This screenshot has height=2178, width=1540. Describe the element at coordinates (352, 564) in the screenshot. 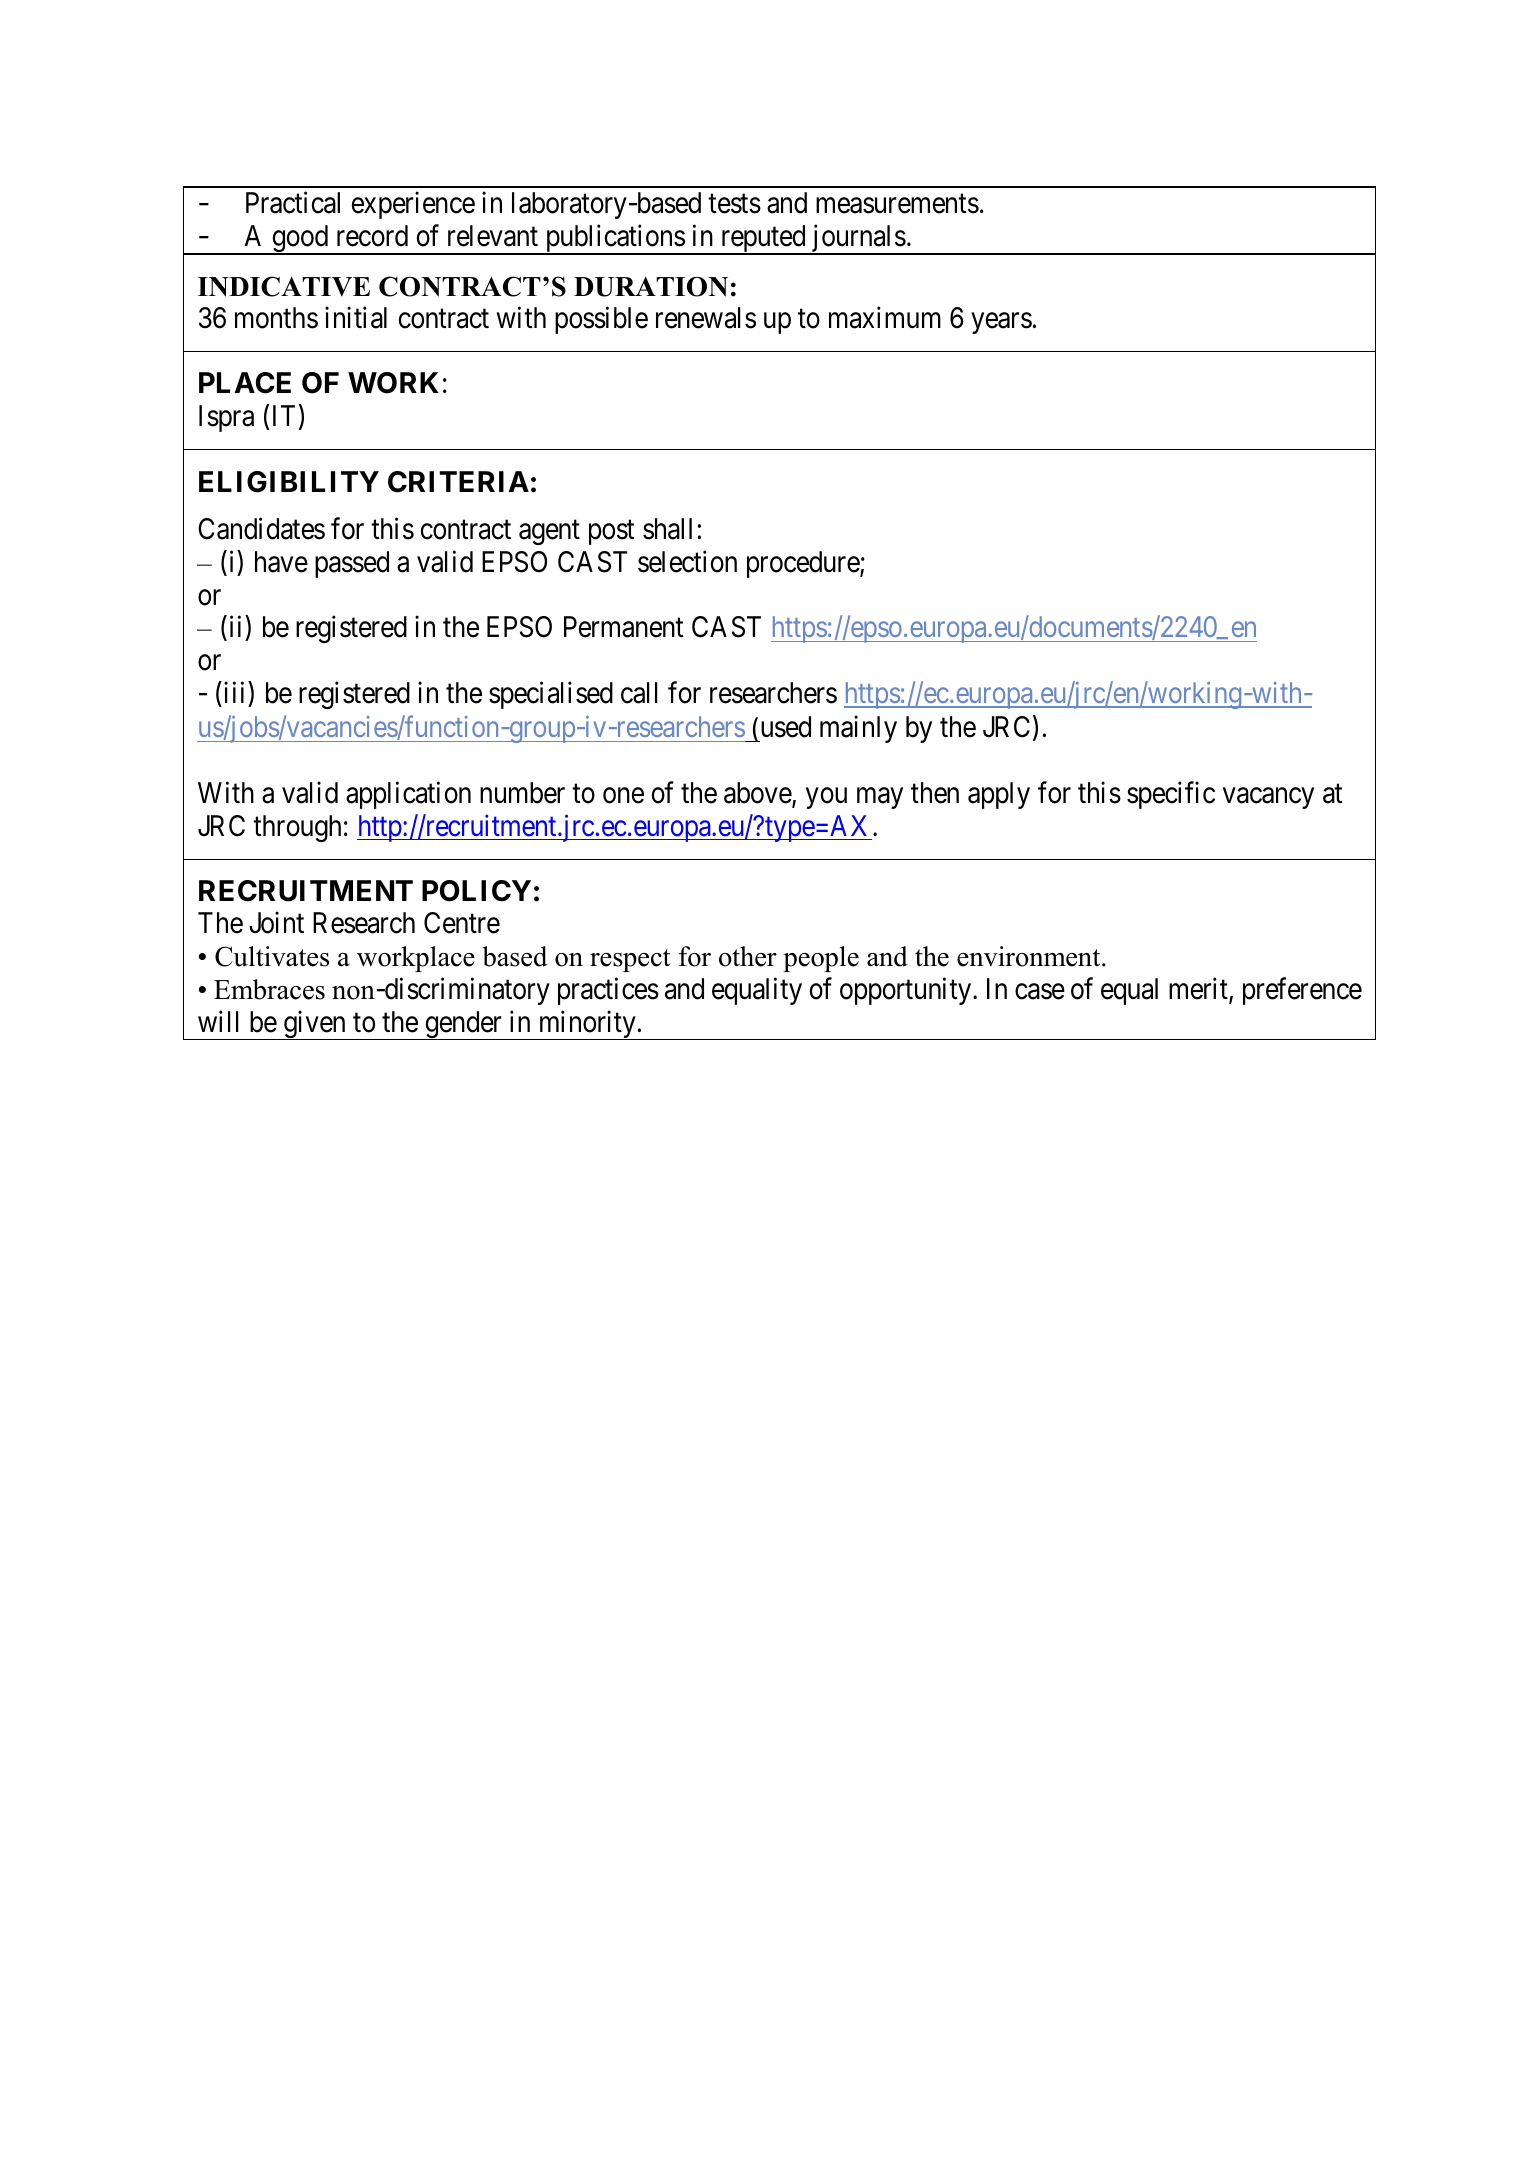

I see `passed` at that location.
